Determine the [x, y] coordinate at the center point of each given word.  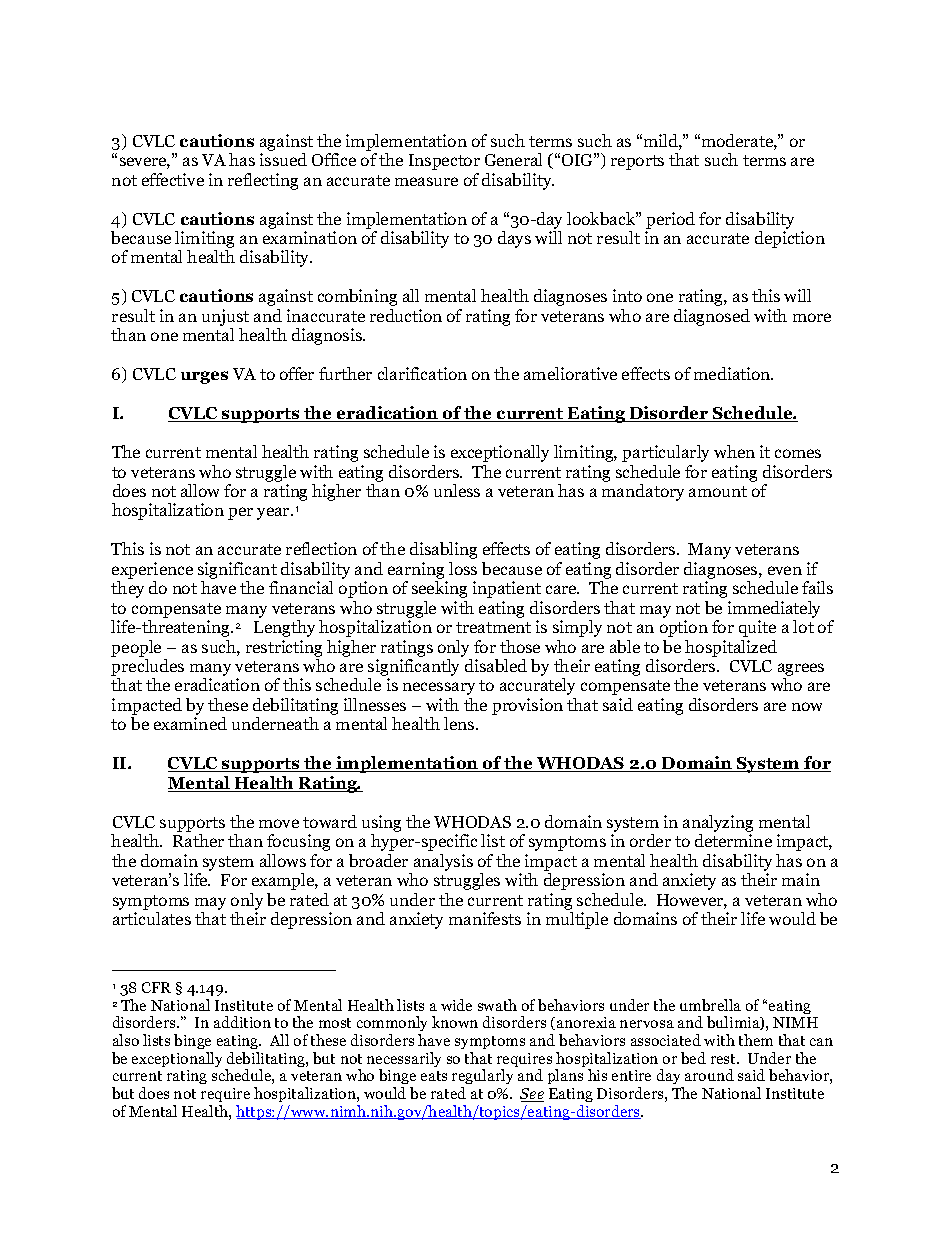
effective [173, 179]
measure [426, 181]
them [756, 1040]
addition [242, 1022]
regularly [482, 1078]
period [670, 220]
